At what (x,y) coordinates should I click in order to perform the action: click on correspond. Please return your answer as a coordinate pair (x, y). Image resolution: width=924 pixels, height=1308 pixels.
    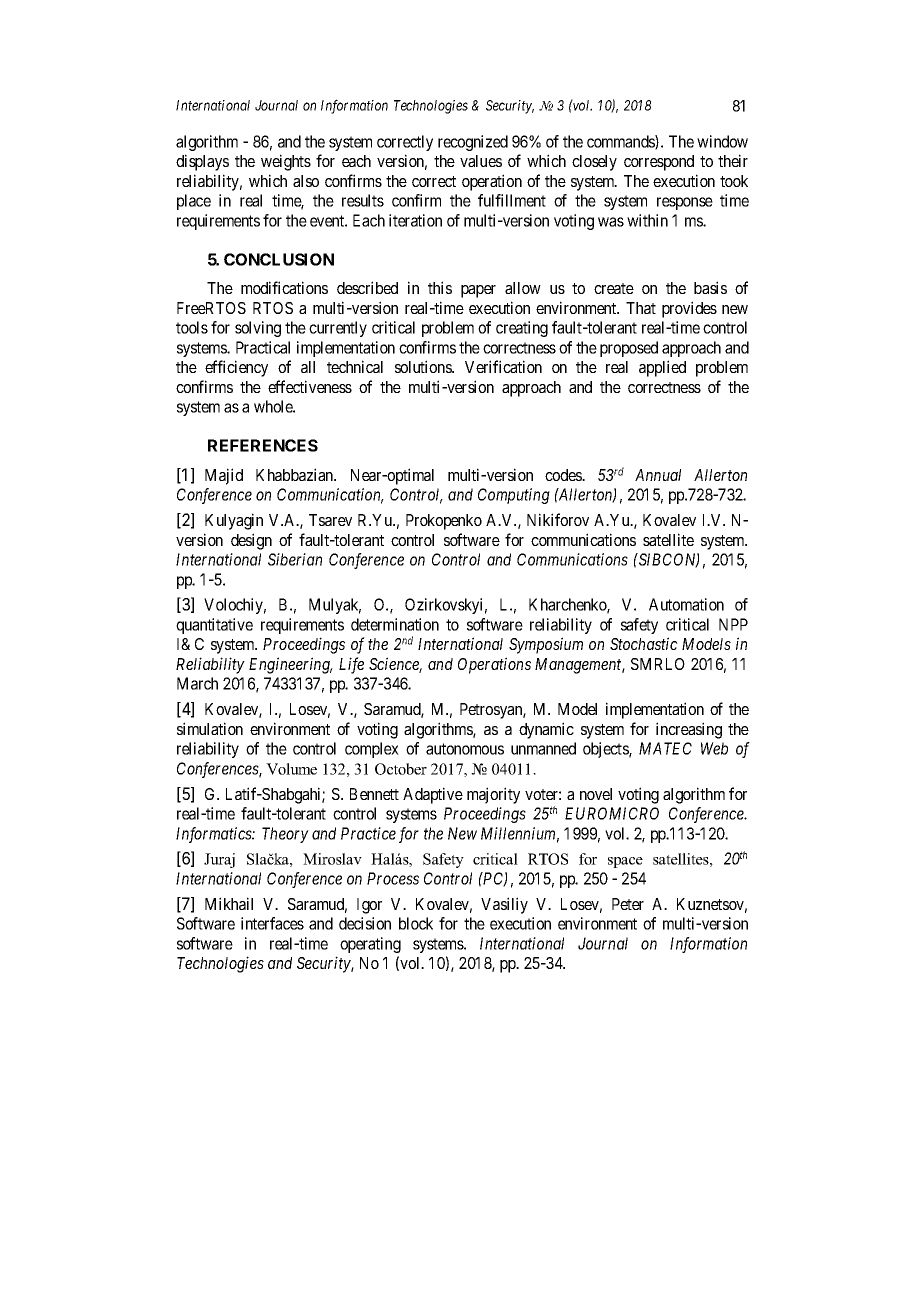
    Looking at the image, I should click on (659, 163).
